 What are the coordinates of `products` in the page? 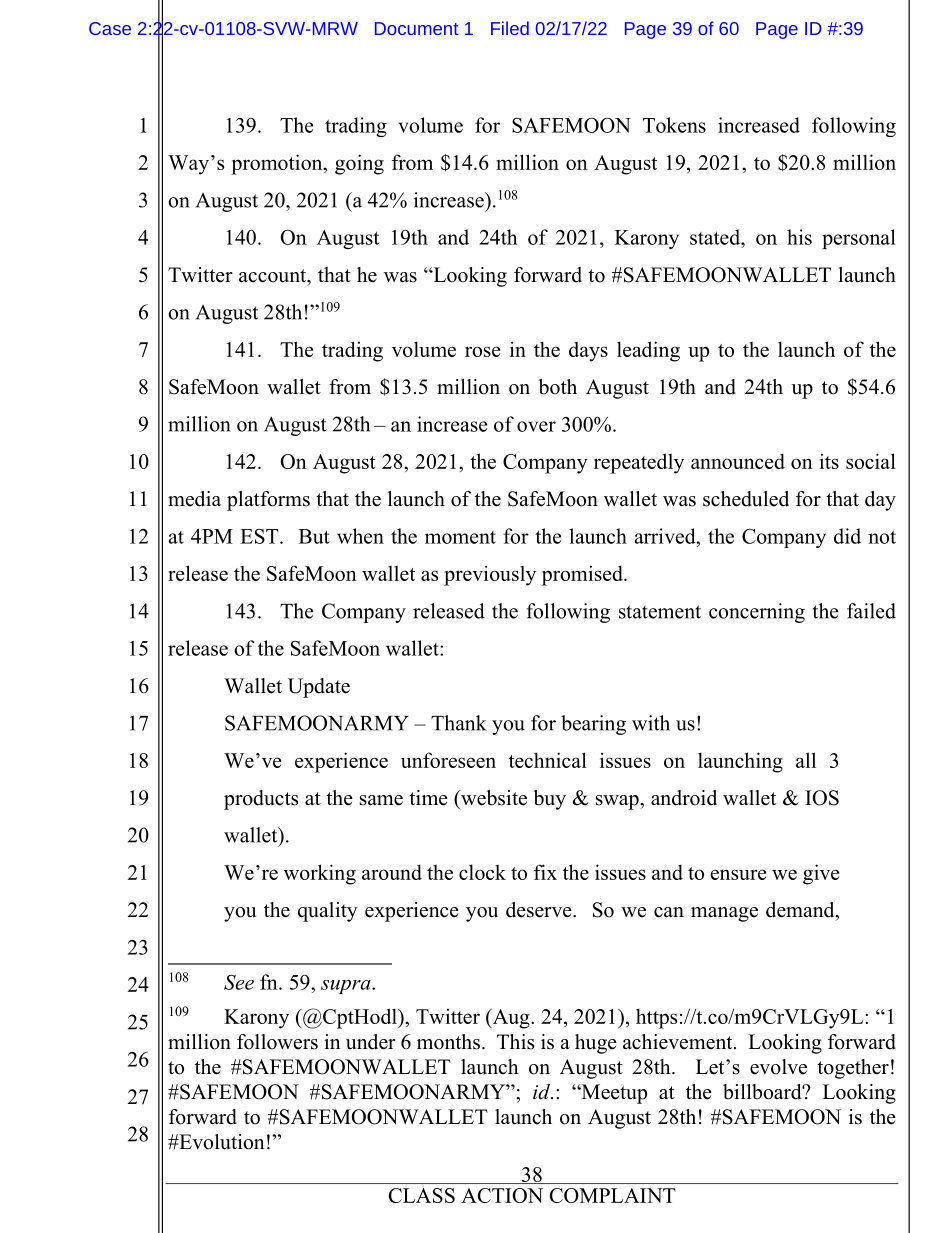 It's located at (261, 800).
